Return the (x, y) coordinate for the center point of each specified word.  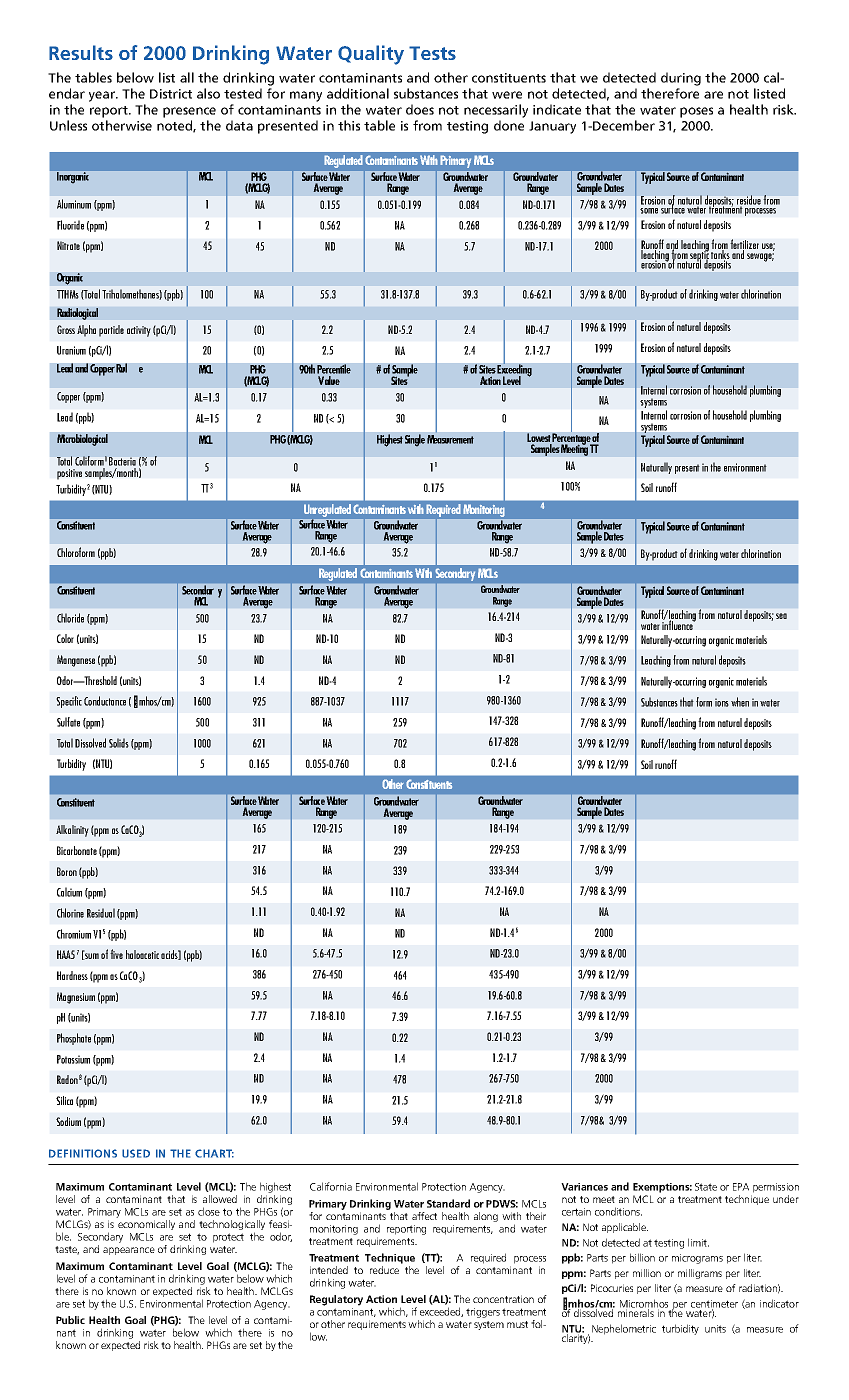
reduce (384, 1270)
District (171, 94)
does (420, 109)
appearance (129, 1251)
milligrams (700, 1274)
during (681, 79)
